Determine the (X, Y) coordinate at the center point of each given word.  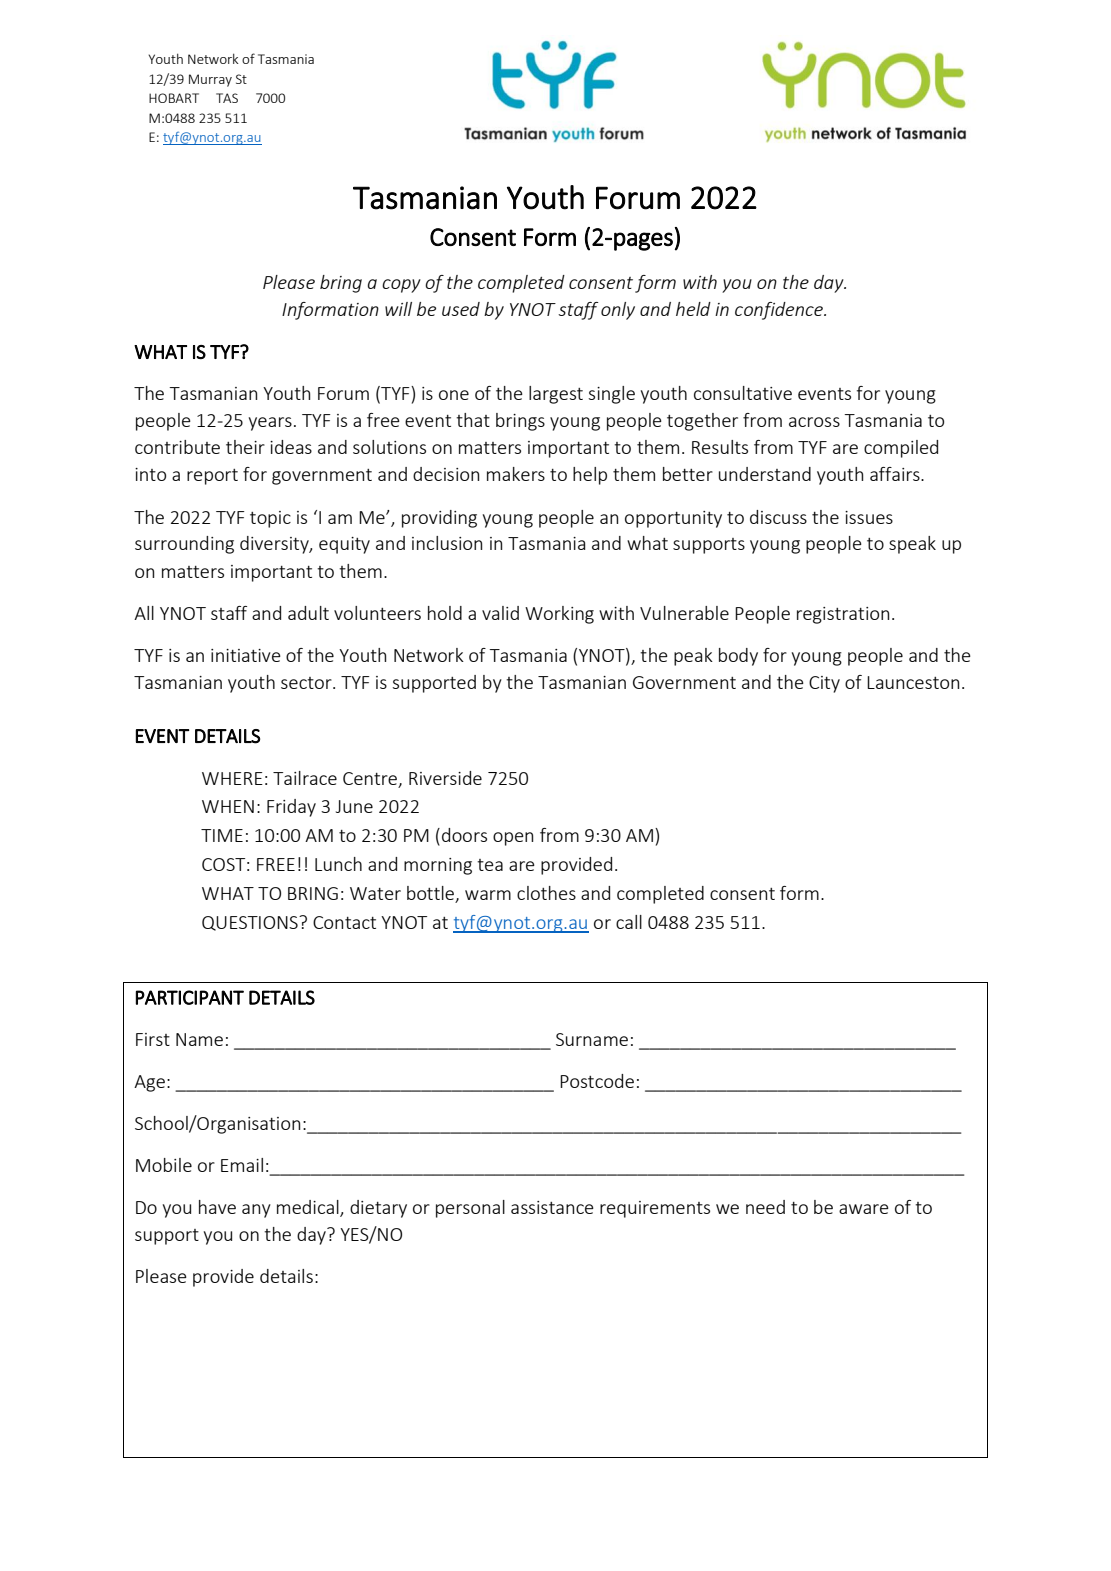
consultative (743, 393)
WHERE (232, 778)
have (217, 1207)
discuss (778, 517)
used (461, 309)
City (824, 684)
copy (401, 286)
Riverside (445, 778)
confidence (780, 311)
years (270, 424)
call (629, 922)
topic (270, 519)
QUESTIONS (251, 923)
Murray (210, 80)
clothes (546, 893)
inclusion (447, 543)
